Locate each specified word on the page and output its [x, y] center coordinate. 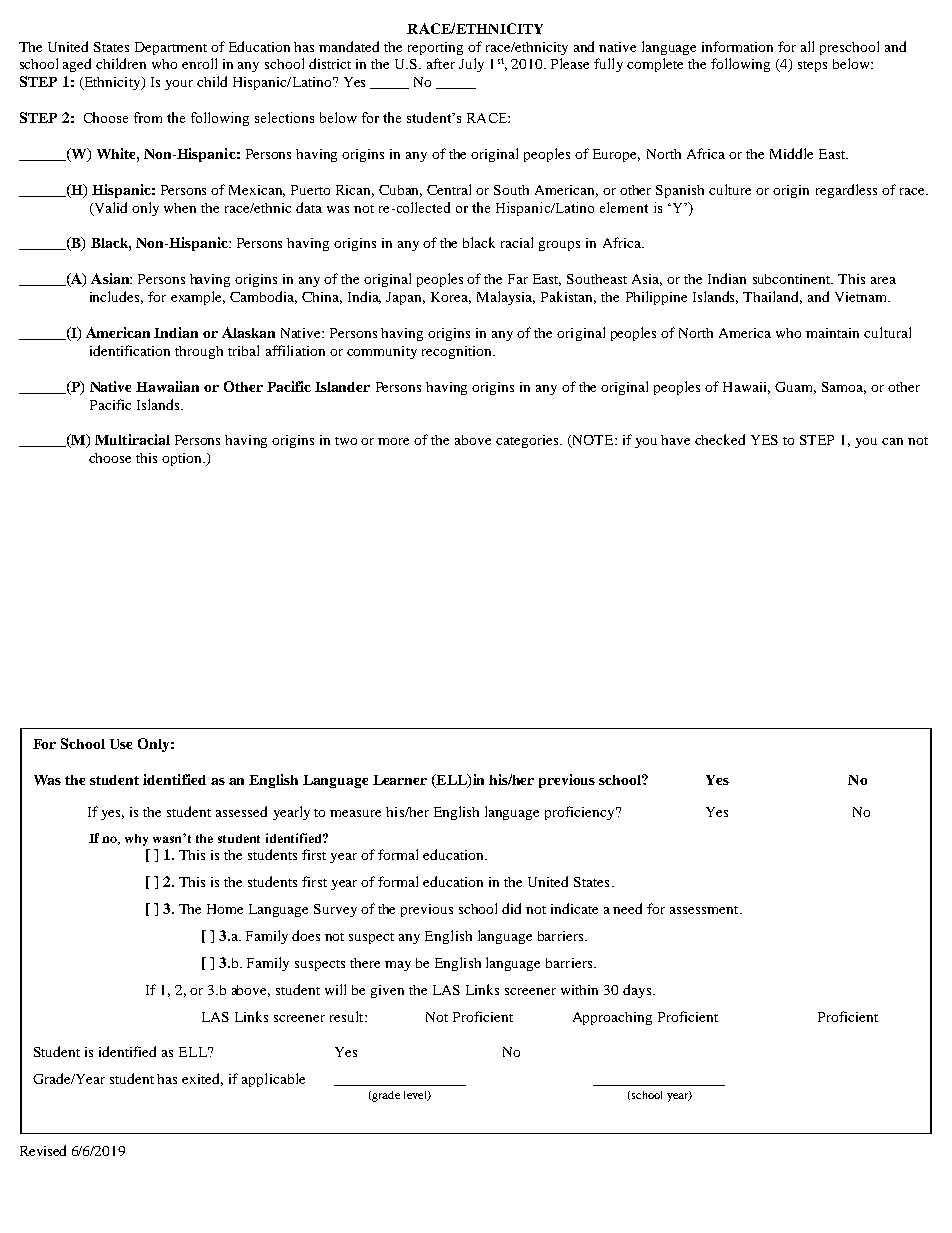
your [179, 85]
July [471, 65]
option [183, 459]
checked [720, 439]
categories [528, 441]
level [416, 1096]
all [807, 46]
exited [202, 1079]
